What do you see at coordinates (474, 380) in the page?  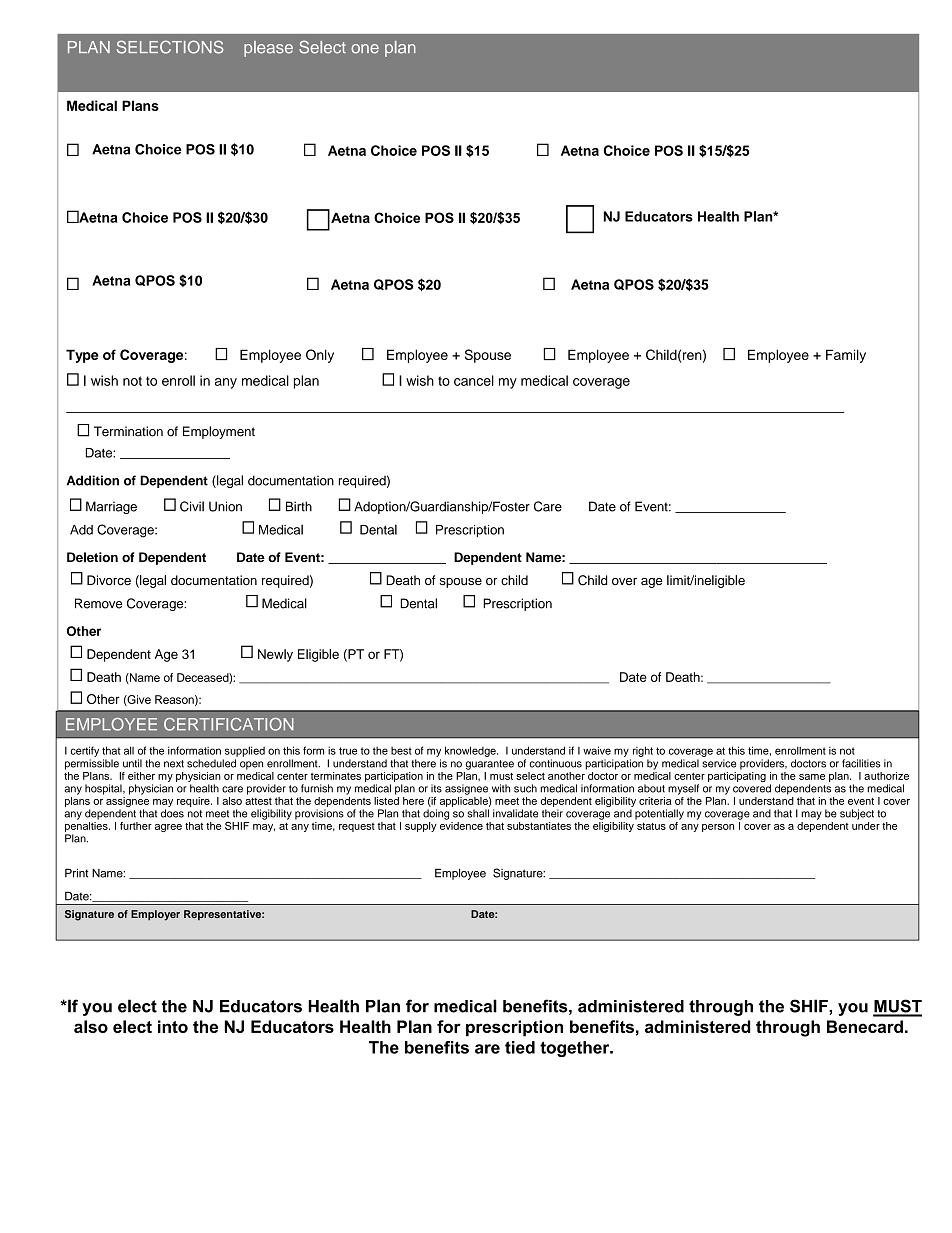 I see `cancel` at bounding box center [474, 380].
